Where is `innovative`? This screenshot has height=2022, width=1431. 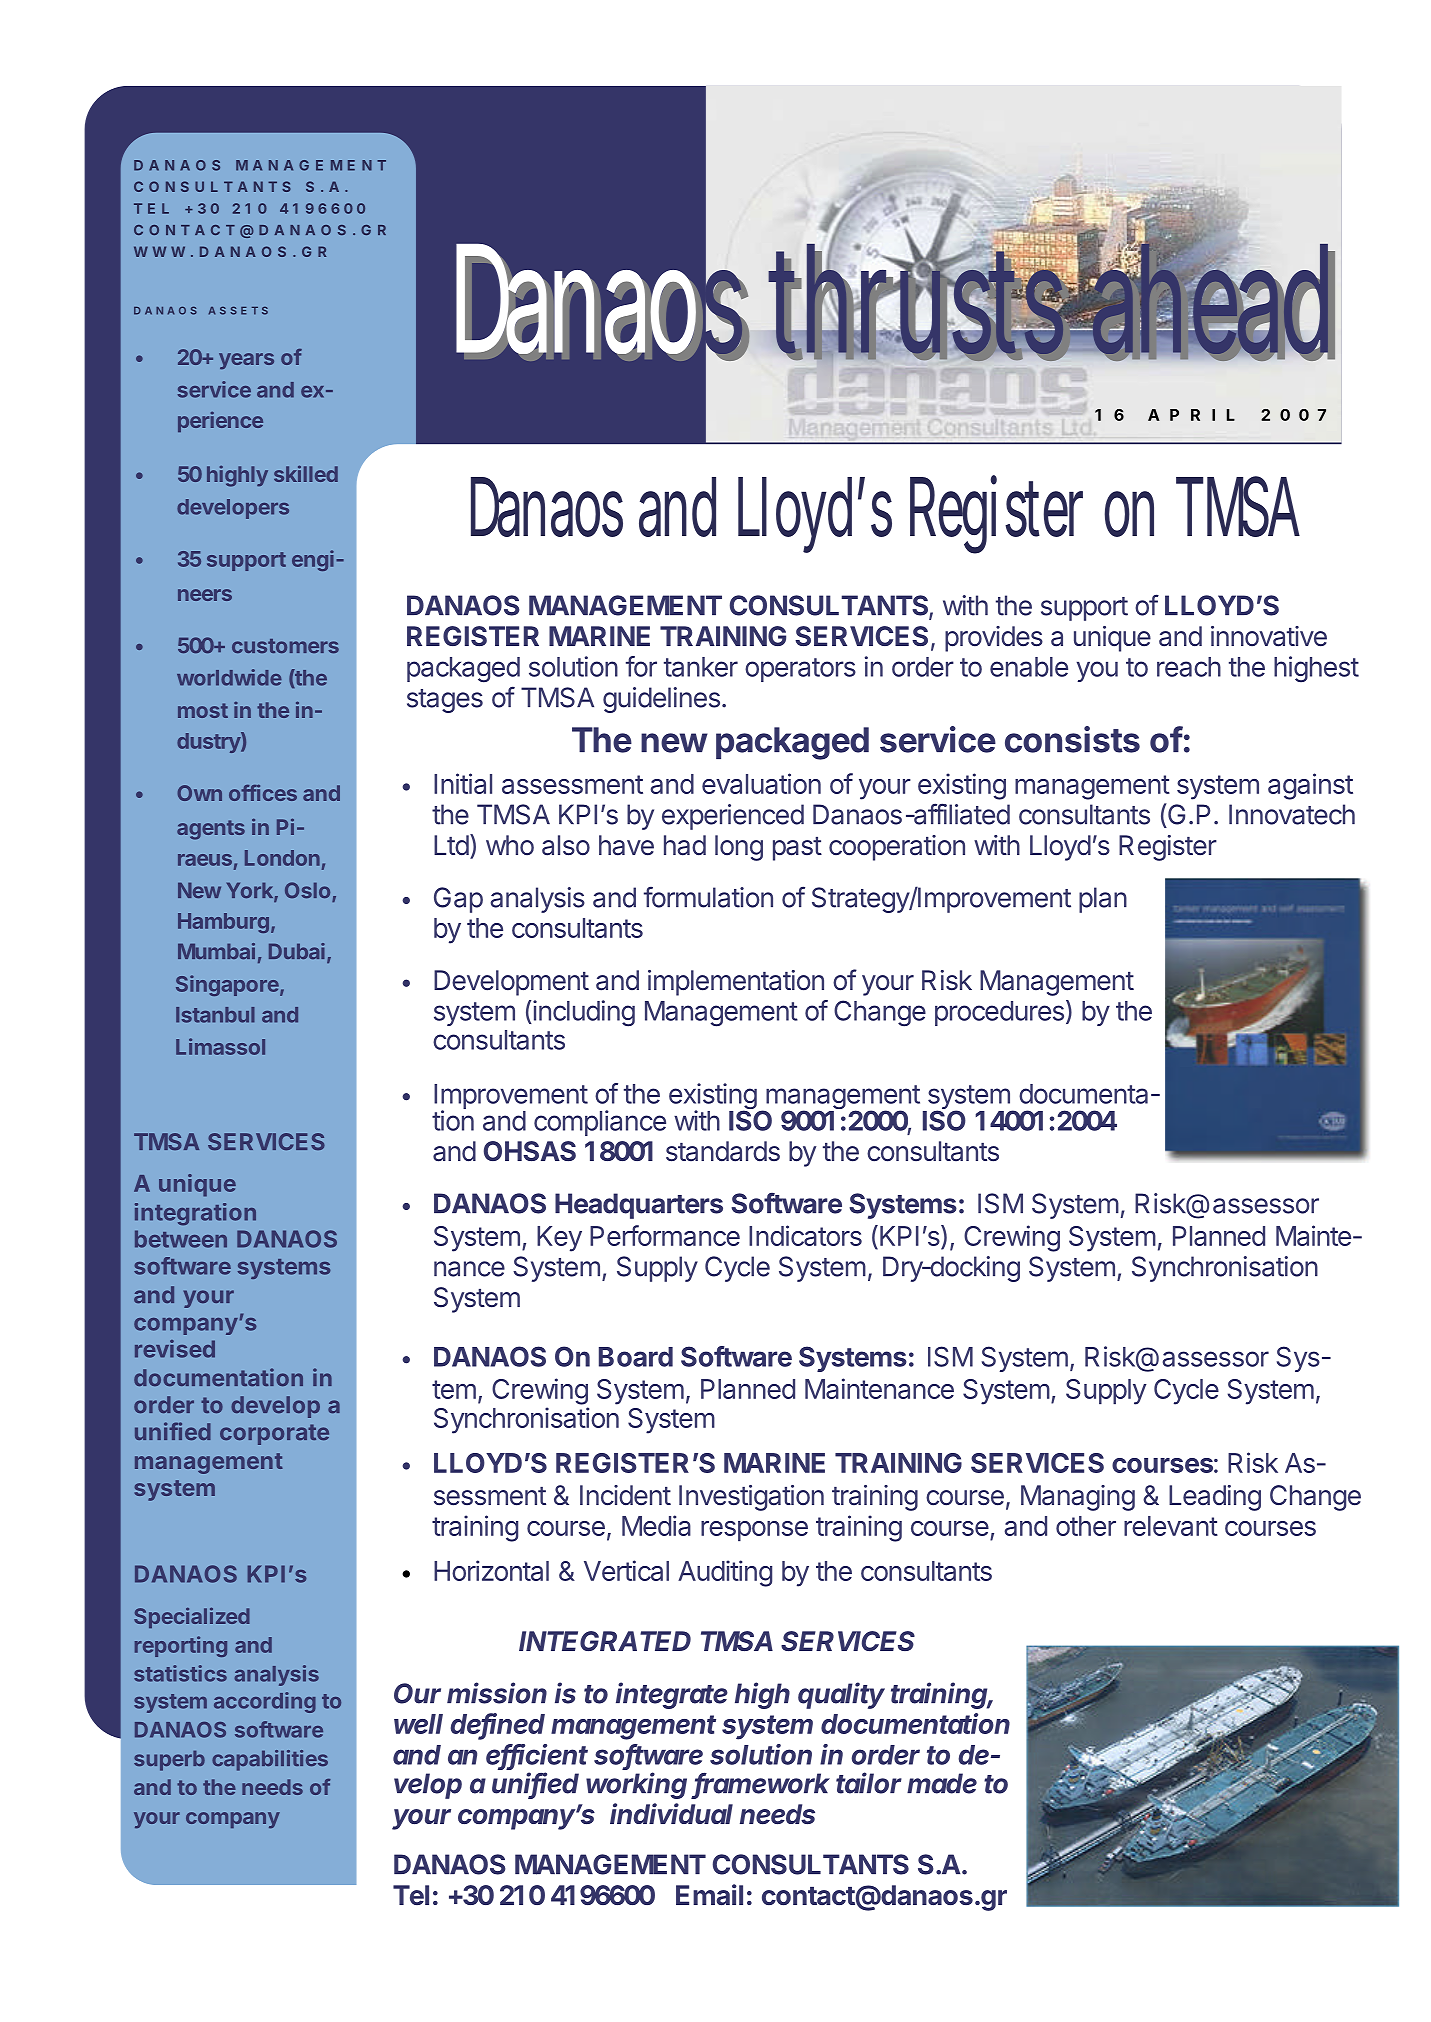
innovative is located at coordinates (1269, 636).
